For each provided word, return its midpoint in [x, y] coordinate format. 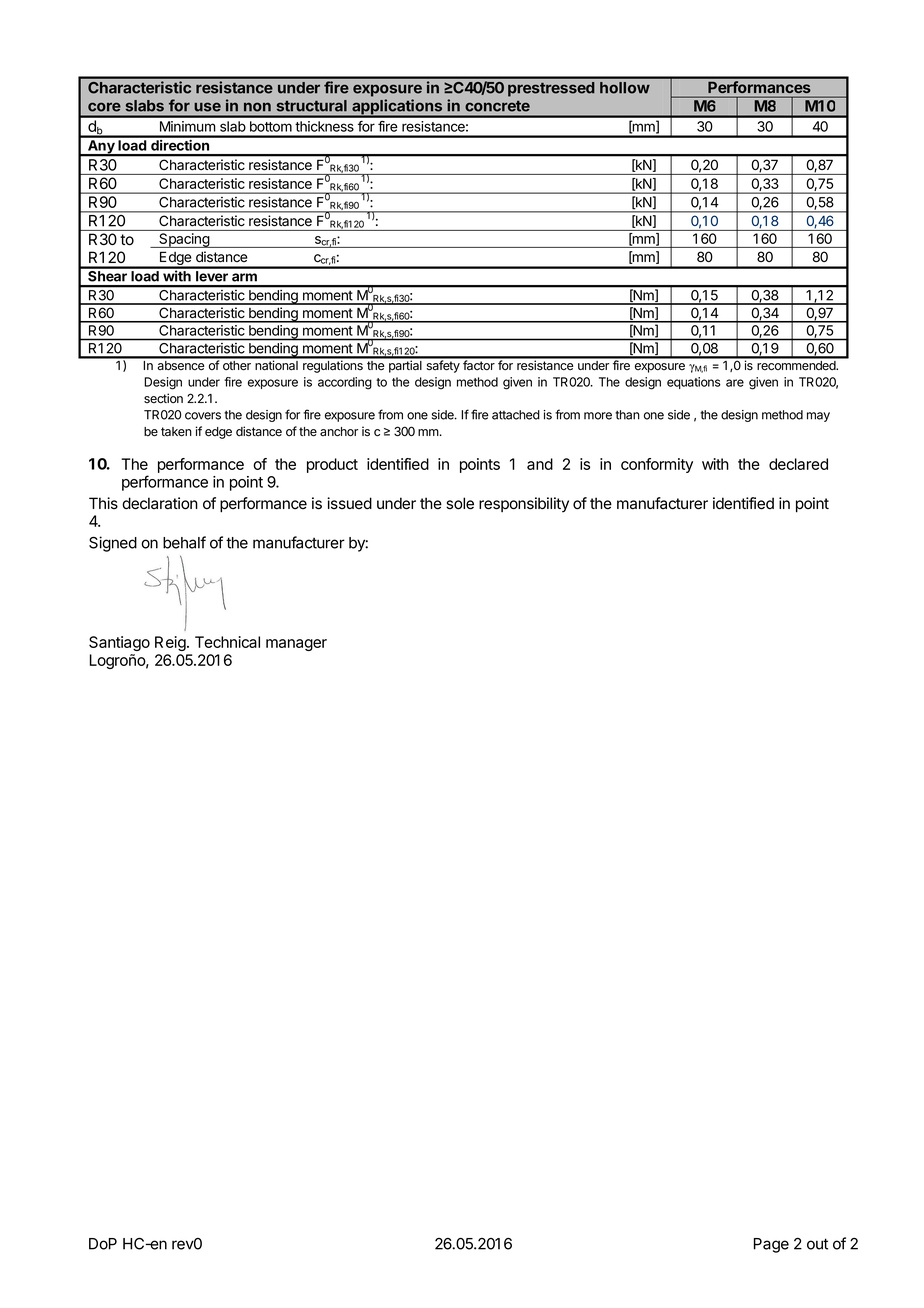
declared [798, 464]
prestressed [551, 89]
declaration [160, 503]
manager [296, 645]
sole [460, 503]
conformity [657, 465]
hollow [625, 88]
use [207, 107]
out [817, 1244]
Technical [227, 642]
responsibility [524, 505]
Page [771, 1245]
